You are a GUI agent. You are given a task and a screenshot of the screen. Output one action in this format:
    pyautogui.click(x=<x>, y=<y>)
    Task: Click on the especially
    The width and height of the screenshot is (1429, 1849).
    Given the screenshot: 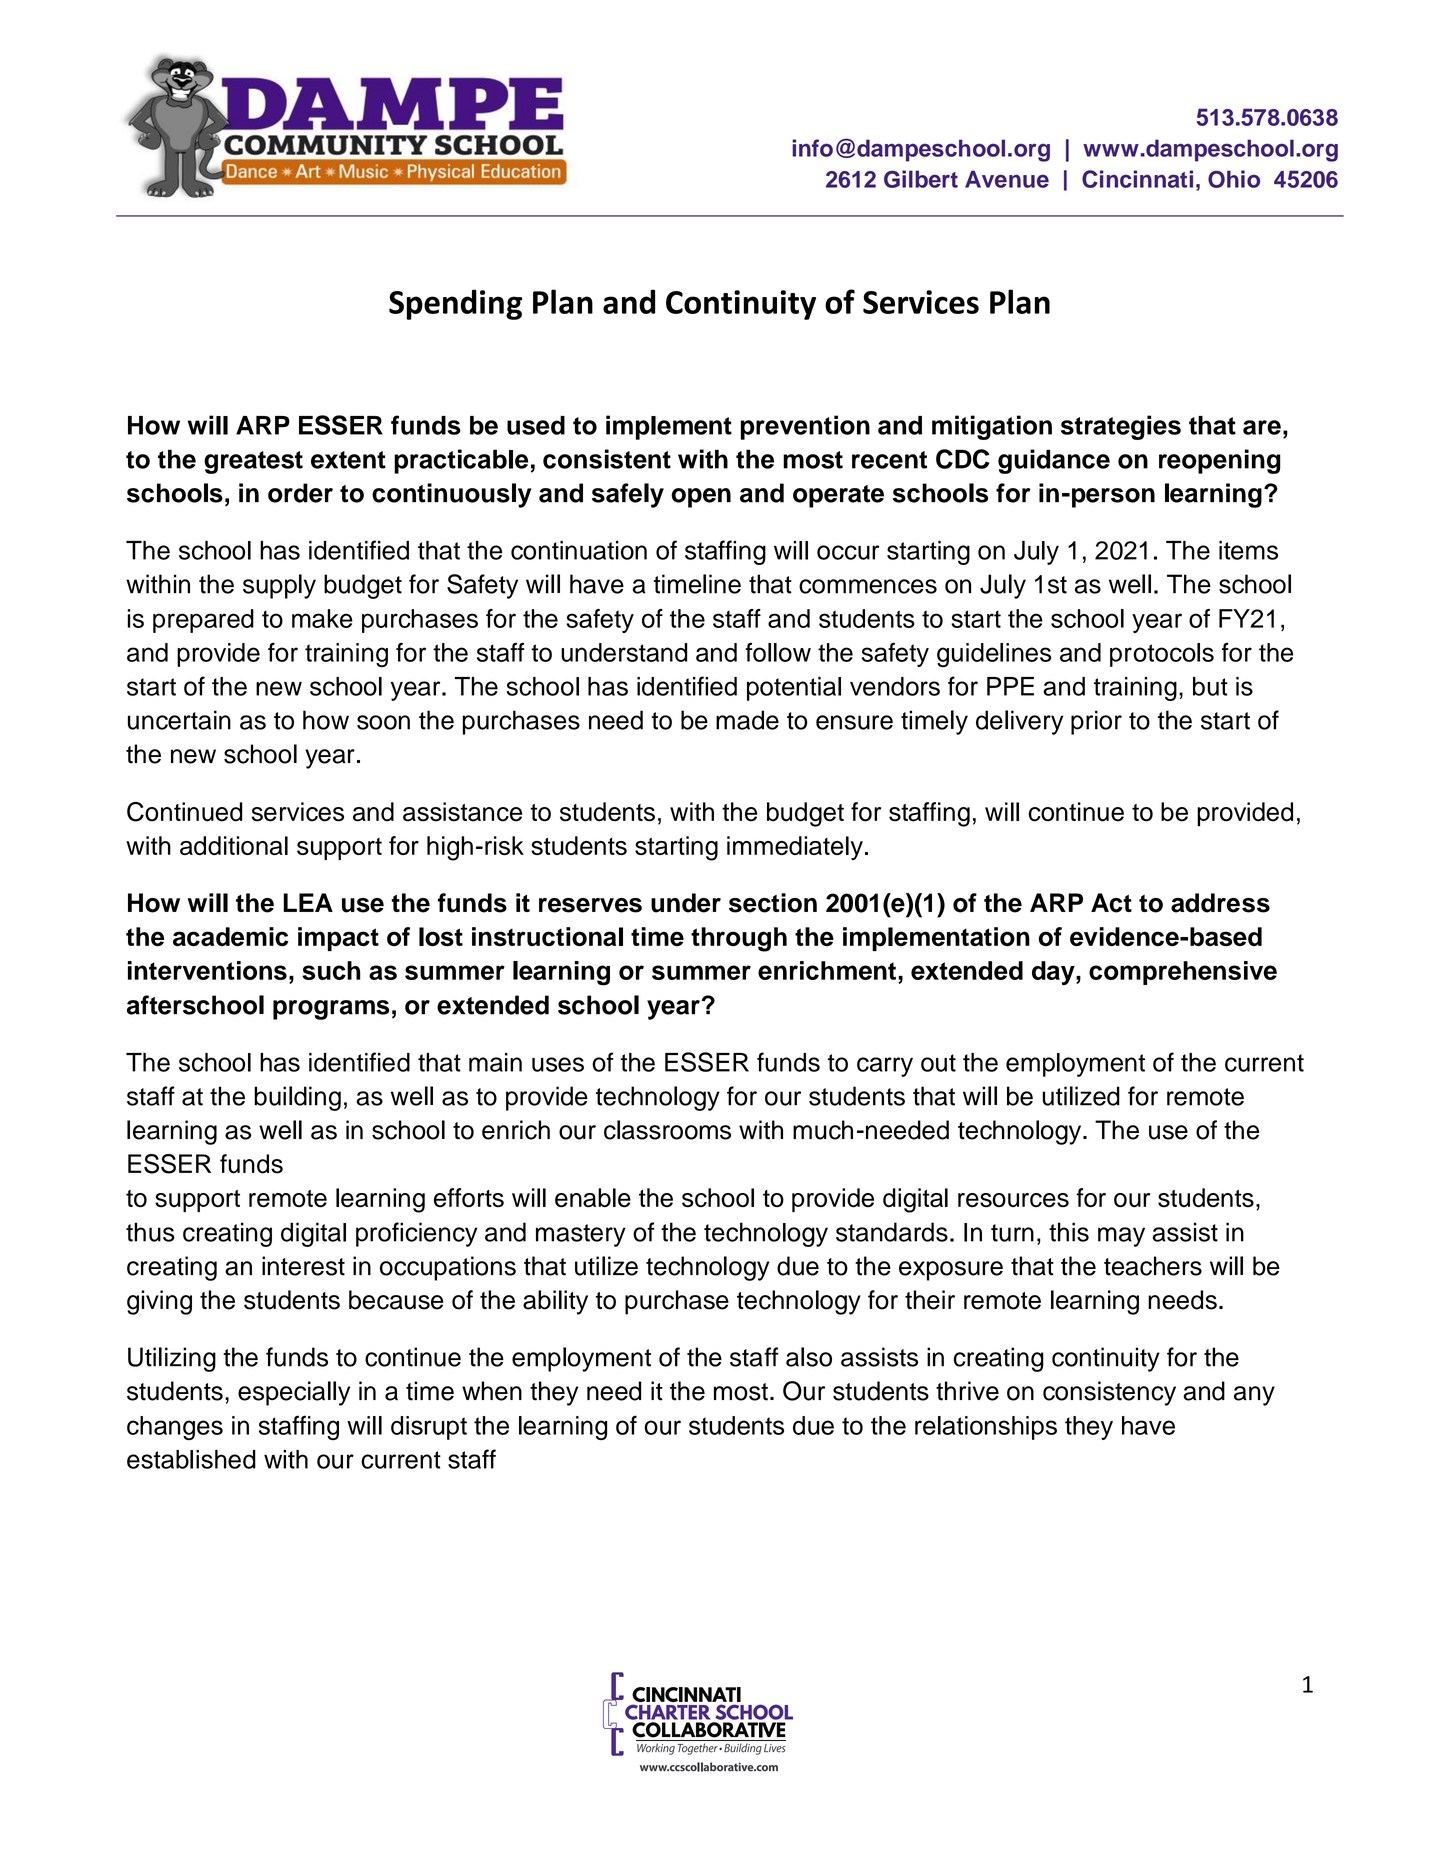 What is the action you would take?
    pyautogui.click(x=294, y=1393)
